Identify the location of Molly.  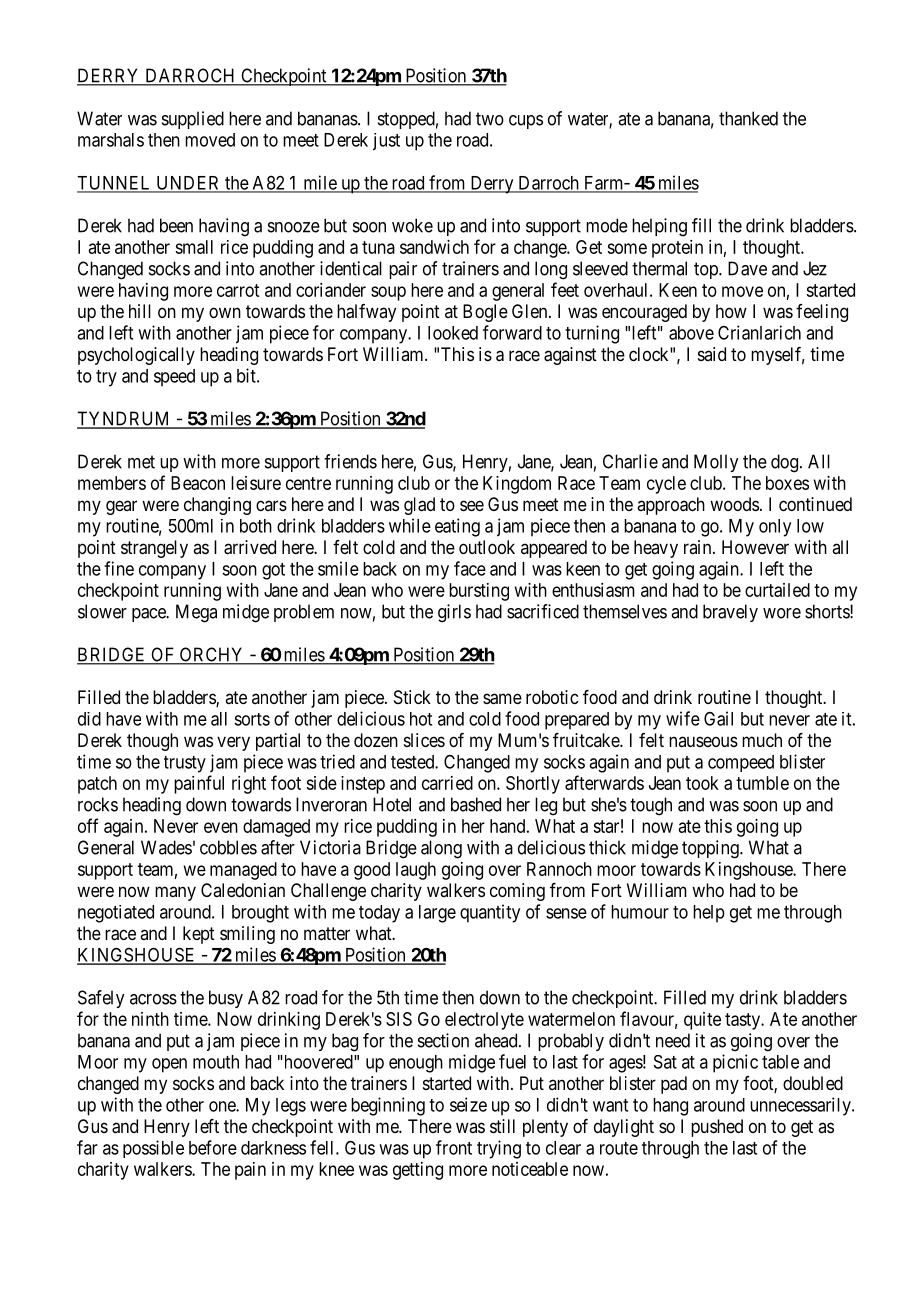
(716, 463).
